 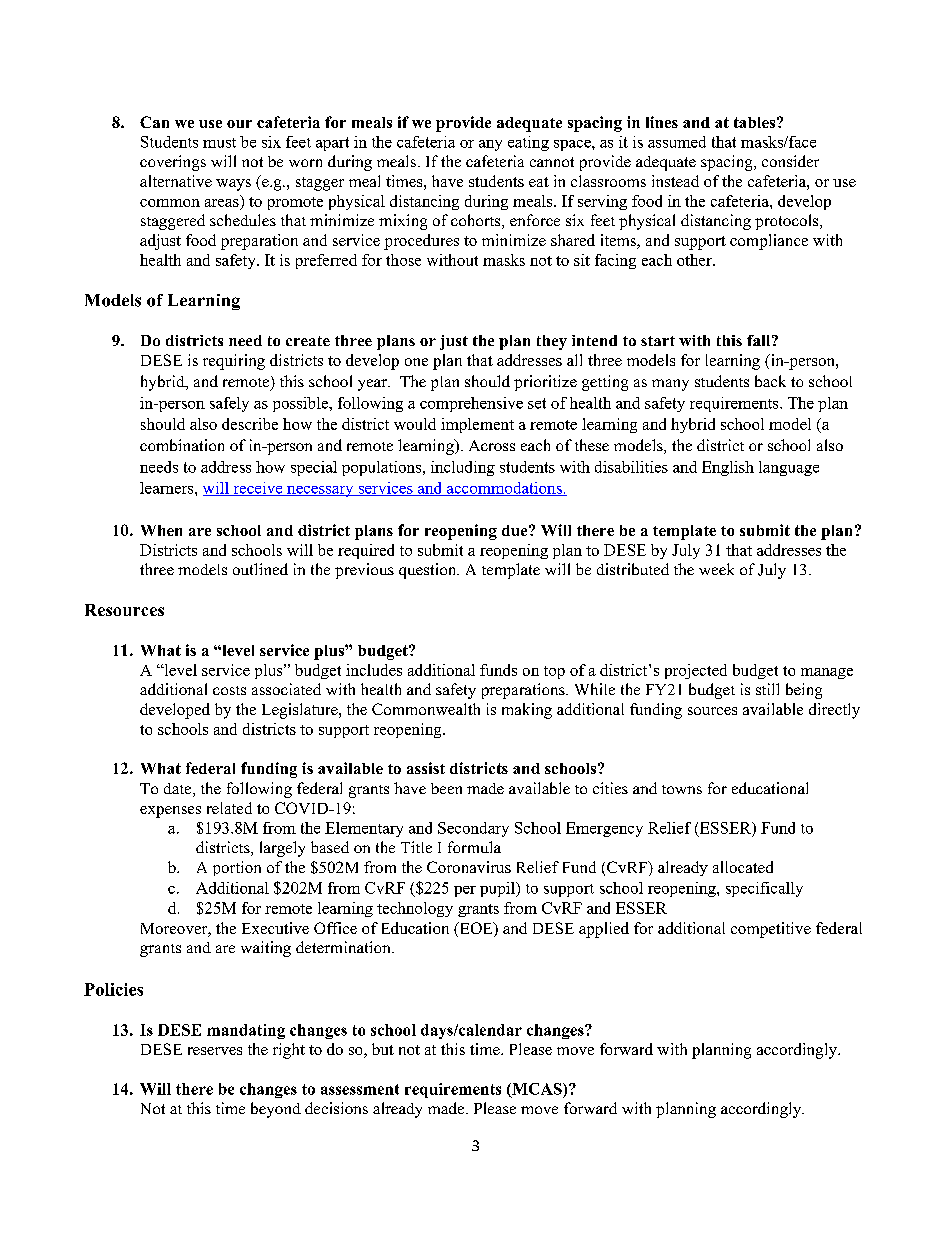 What do you see at coordinates (215, 1051) in the image?
I see `reserves` at bounding box center [215, 1051].
